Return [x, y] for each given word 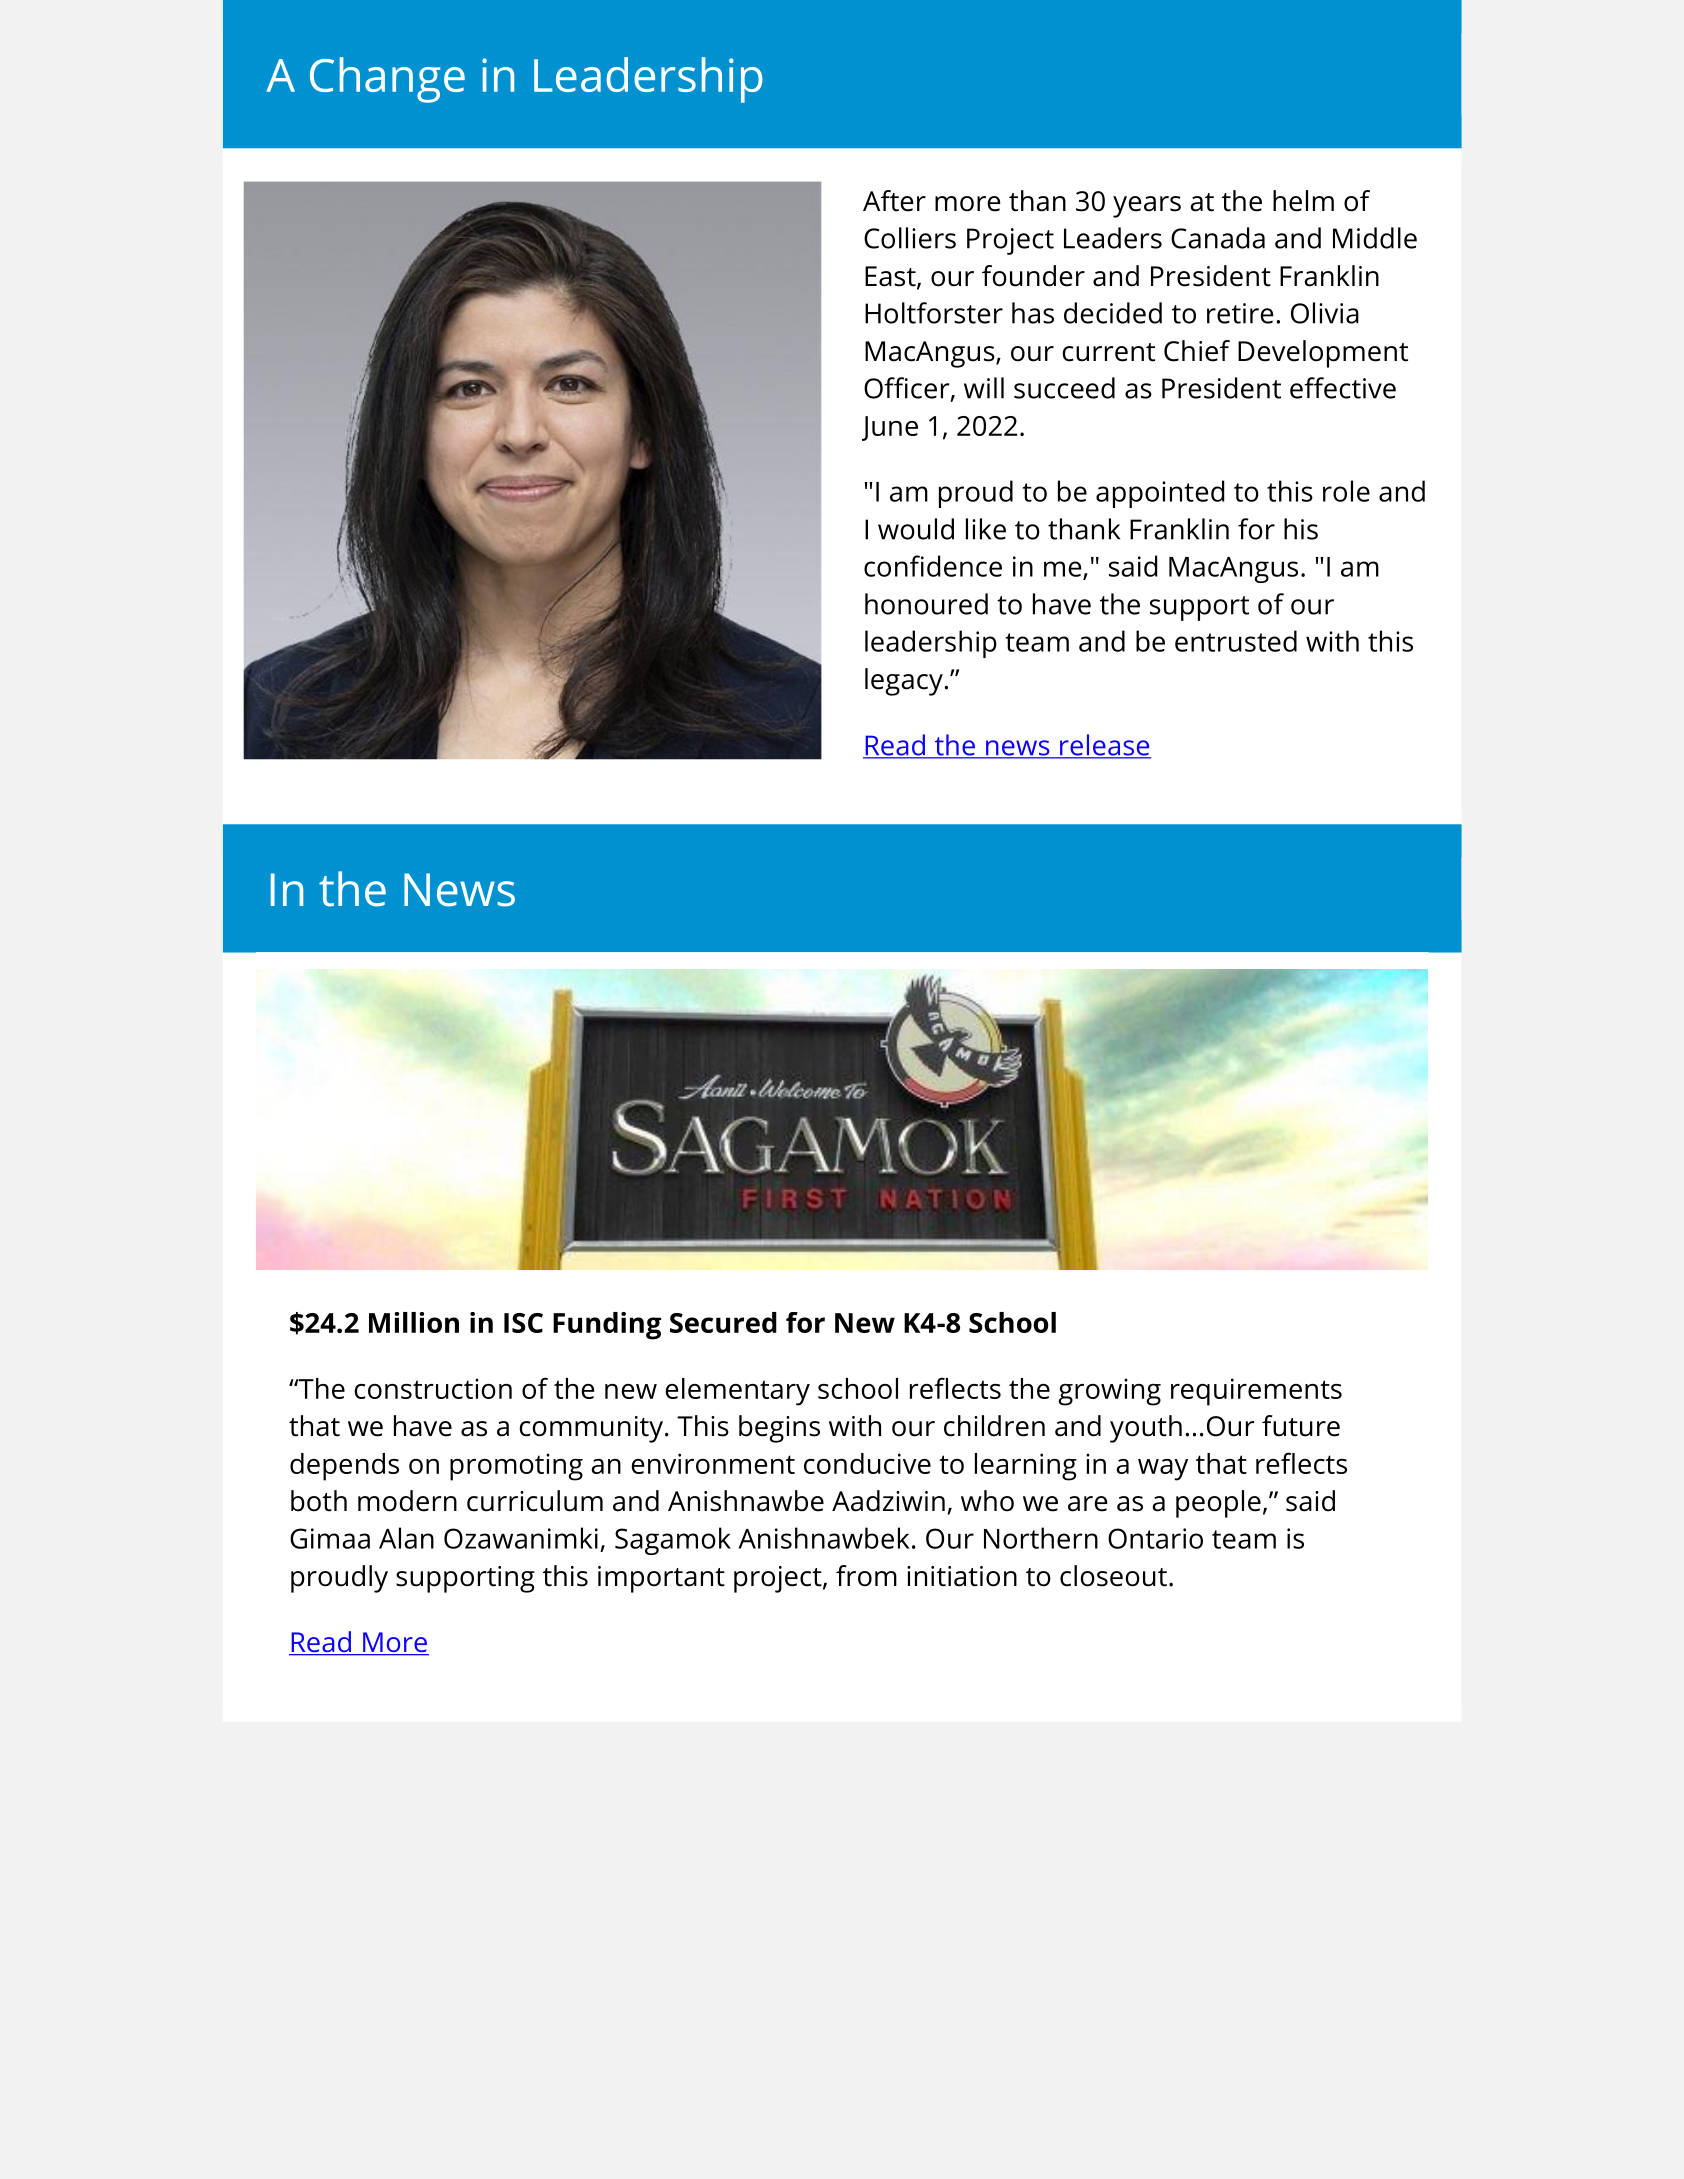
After [894, 201]
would [916, 529]
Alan [406, 1538]
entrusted [1236, 641]
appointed [1160, 494]
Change [387, 80]
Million [414, 1322]
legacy [904, 682]
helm [1303, 201]
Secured [723, 1322]
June [890, 428]
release [1104, 746]
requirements [1256, 1392]
